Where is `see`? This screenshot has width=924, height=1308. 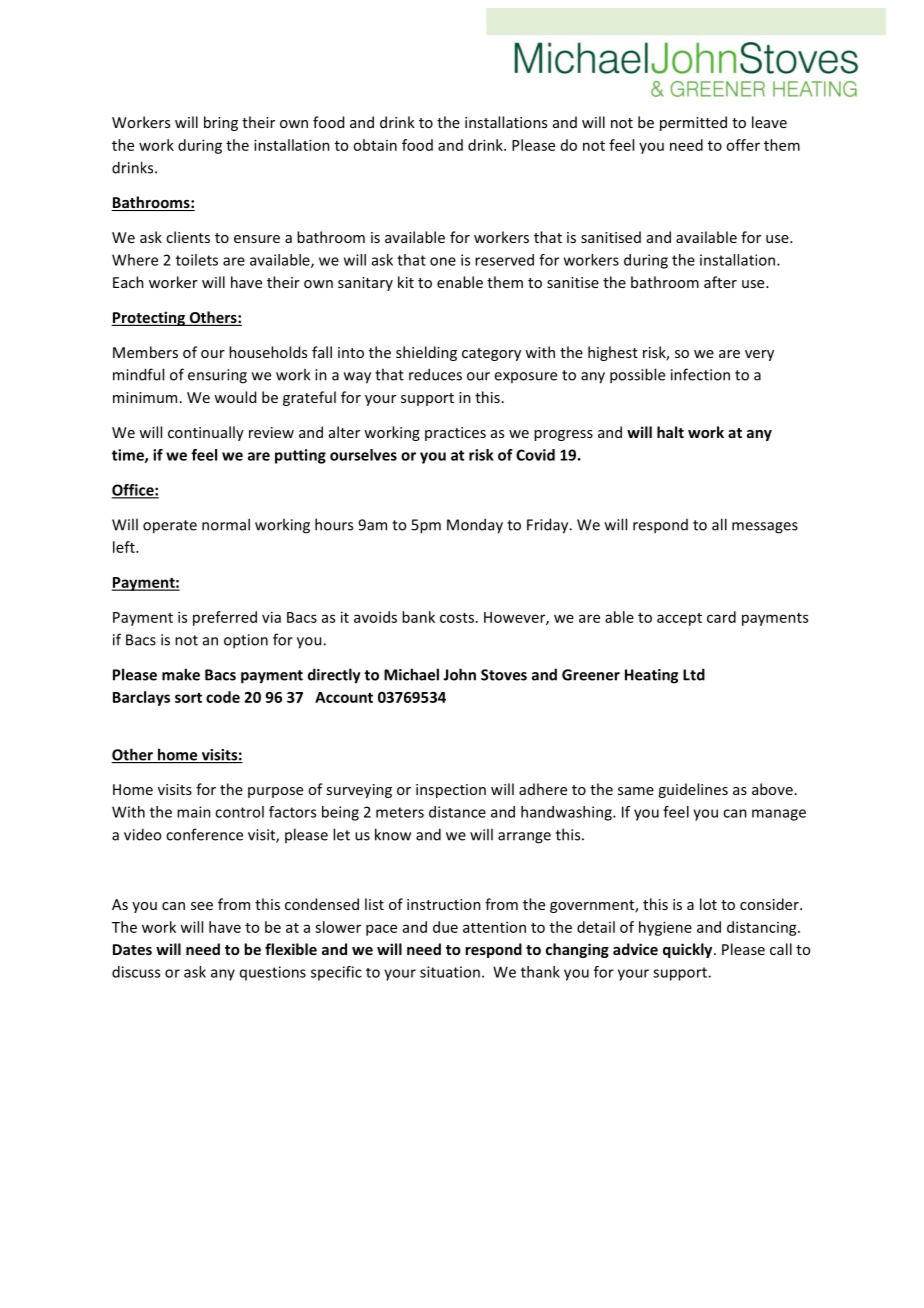 see is located at coordinates (202, 906).
